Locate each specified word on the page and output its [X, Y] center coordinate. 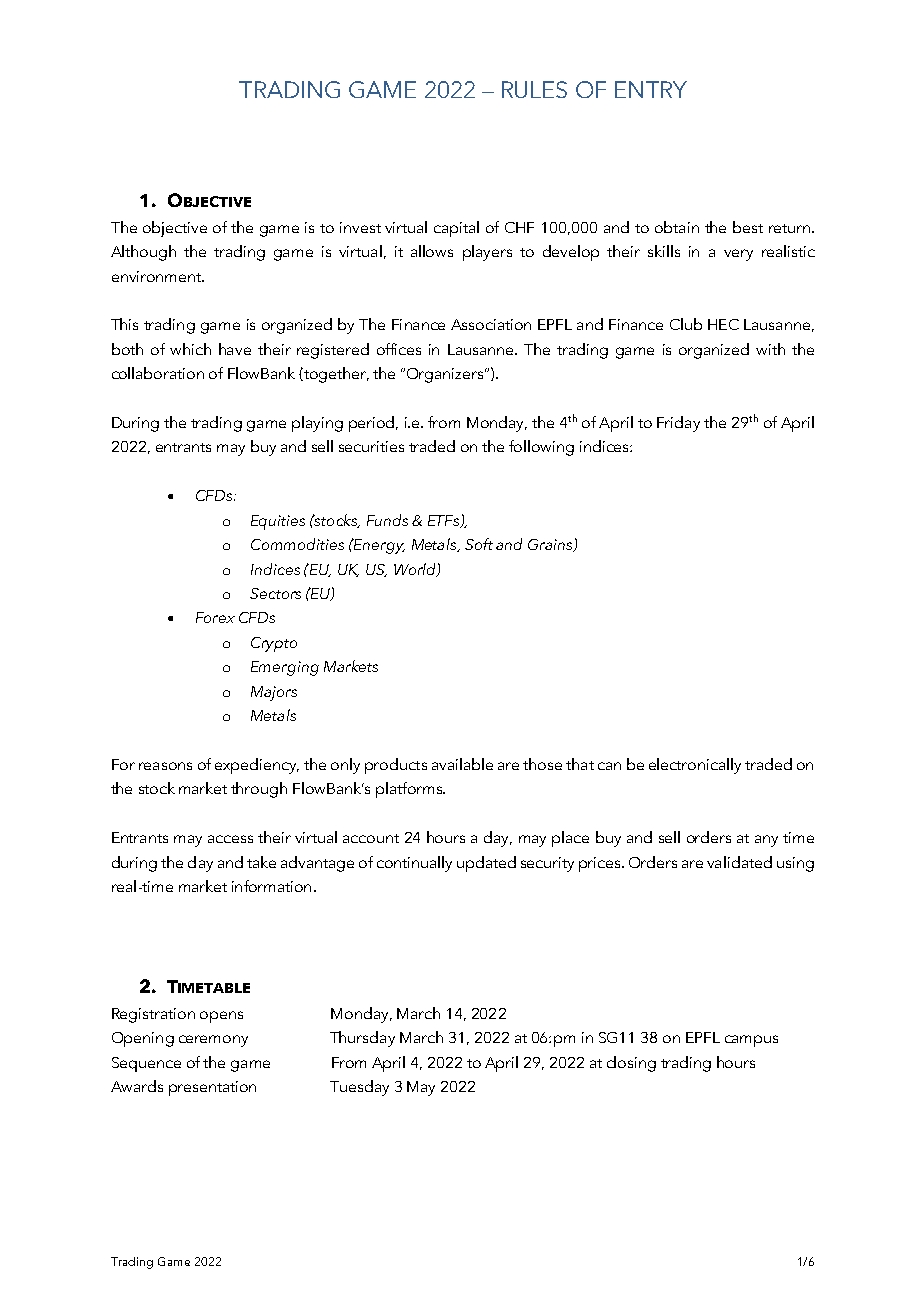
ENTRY [651, 89]
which [190, 349]
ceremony [213, 1041]
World [416, 570]
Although [143, 253]
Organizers [446, 375]
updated [486, 864]
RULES [534, 89]
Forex [215, 617]
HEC [723, 324]
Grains [551, 545]
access [230, 839]
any [766, 841]
